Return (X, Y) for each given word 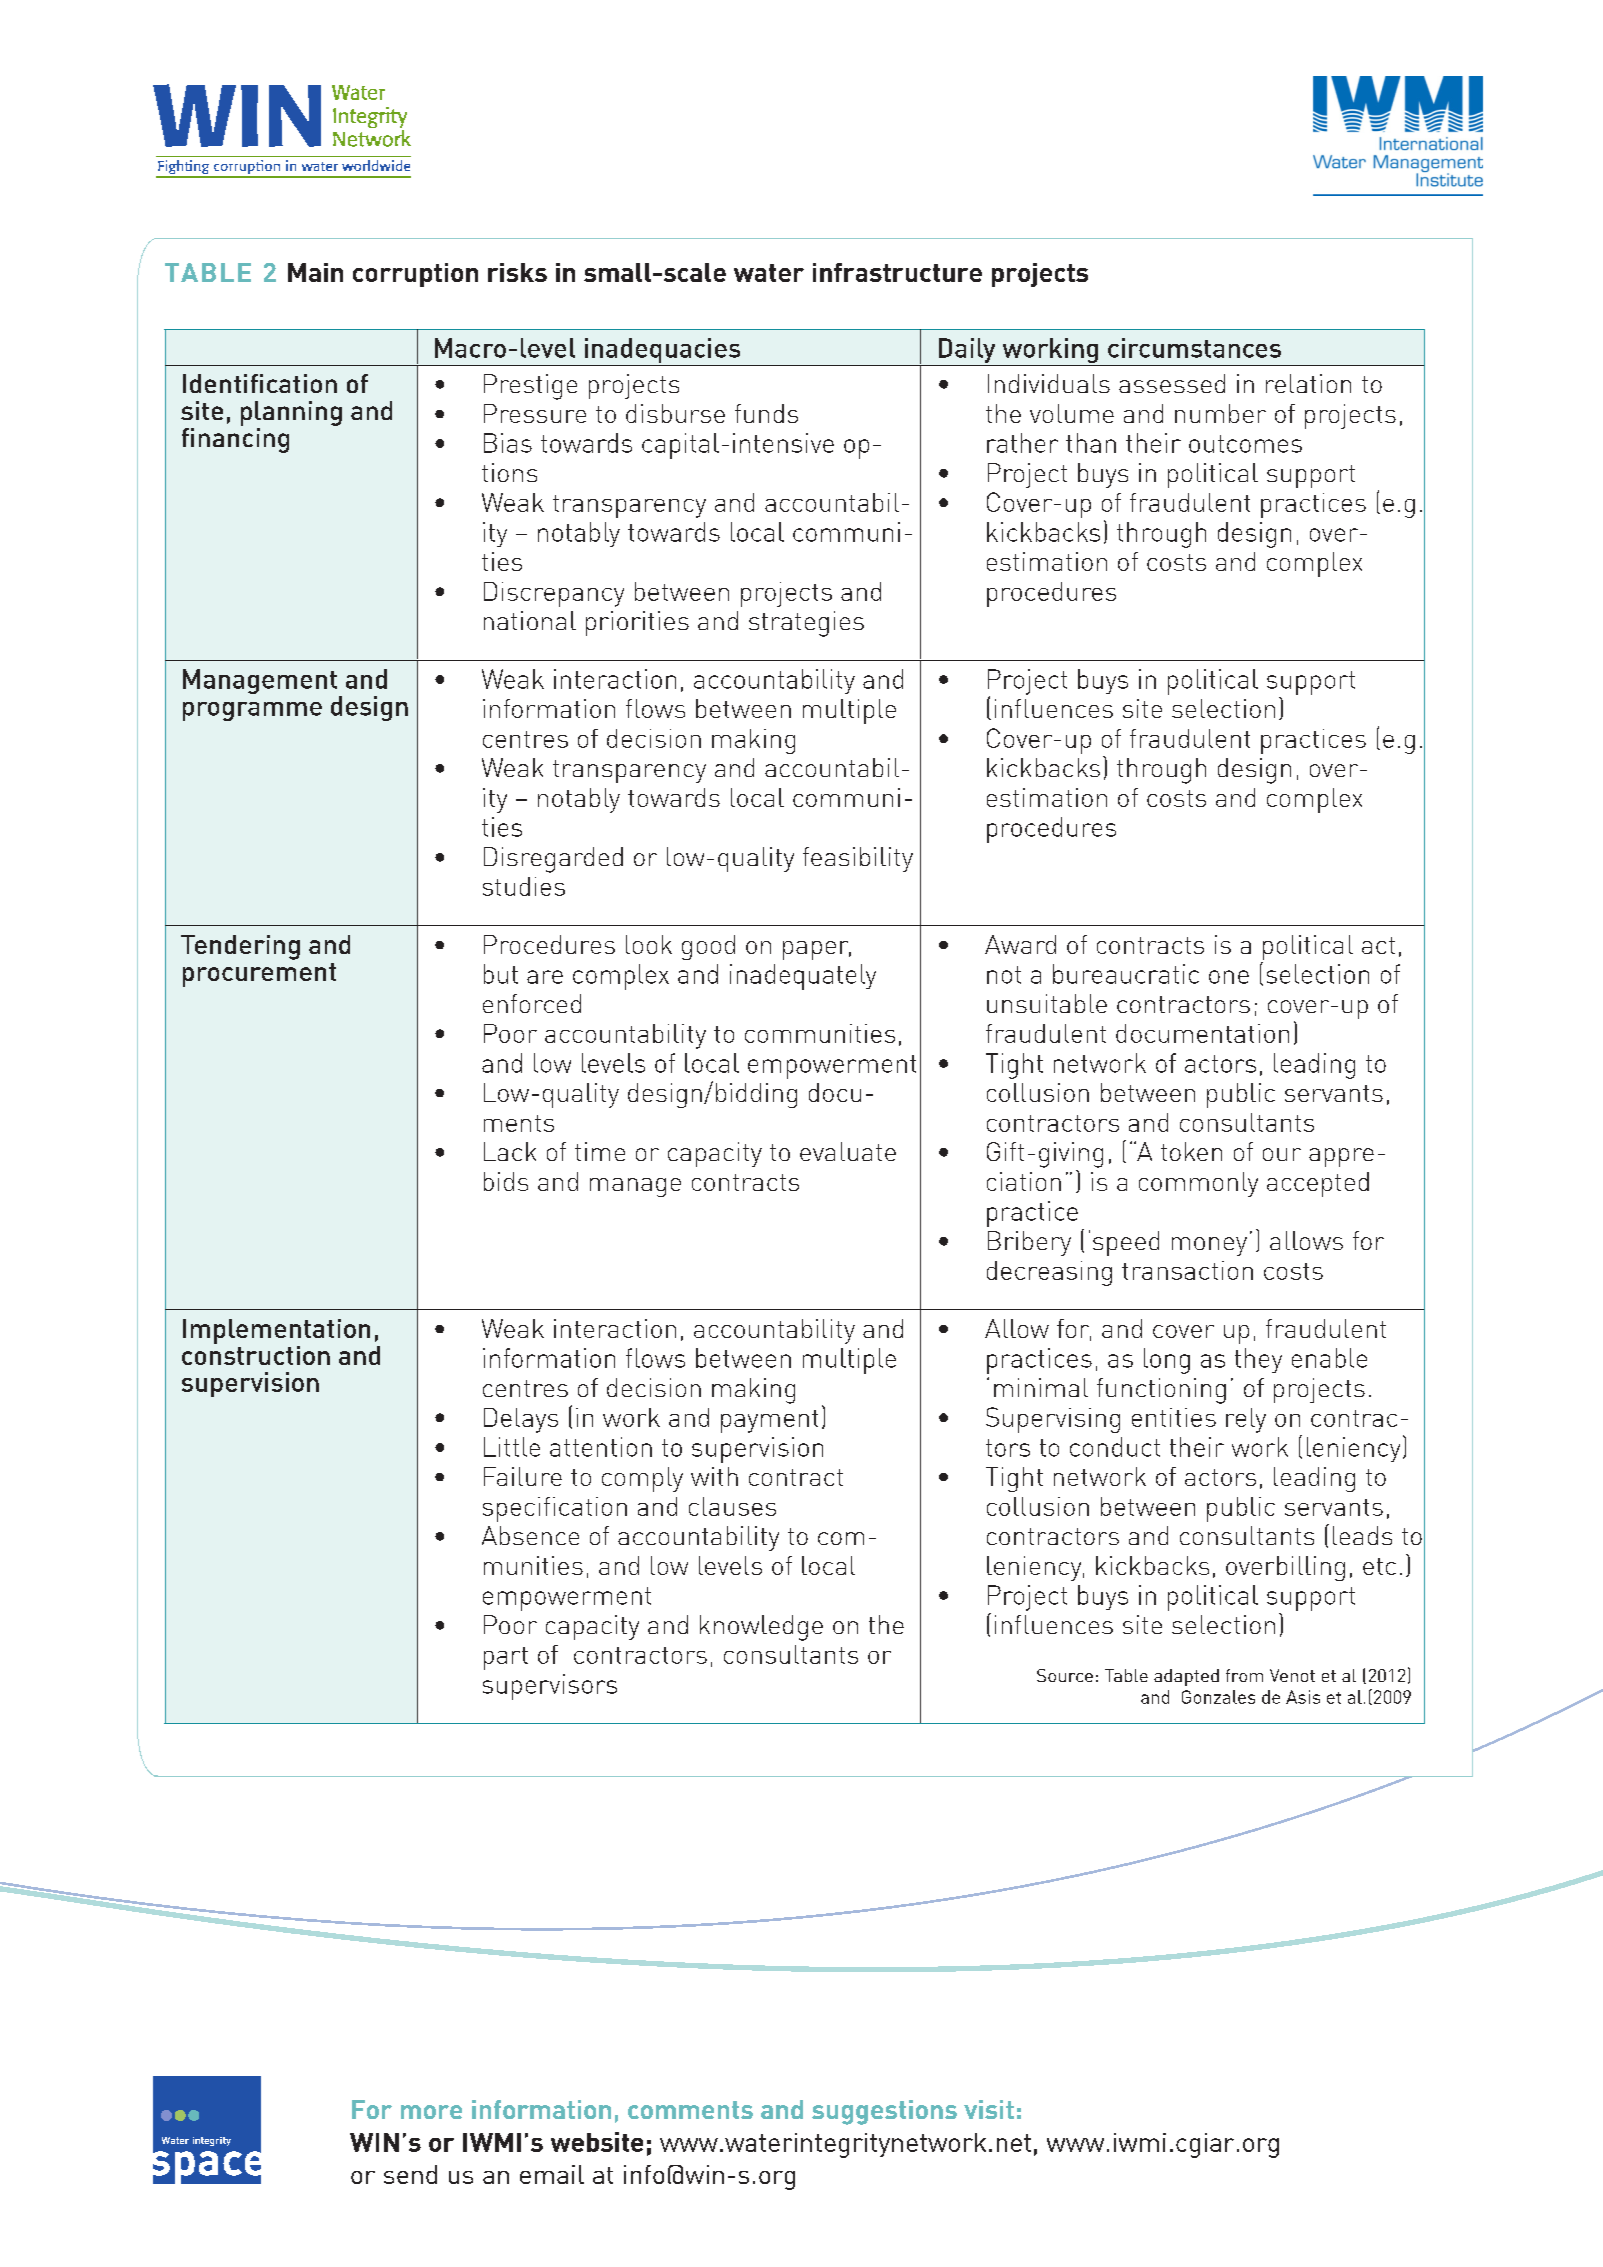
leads (1362, 1535)
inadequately (803, 977)
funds (766, 413)
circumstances (1194, 348)
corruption (415, 275)
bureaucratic (1126, 974)
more (431, 2112)
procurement (259, 975)
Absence (530, 1535)
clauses (732, 1506)
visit (989, 2109)
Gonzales (1218, 1697)
